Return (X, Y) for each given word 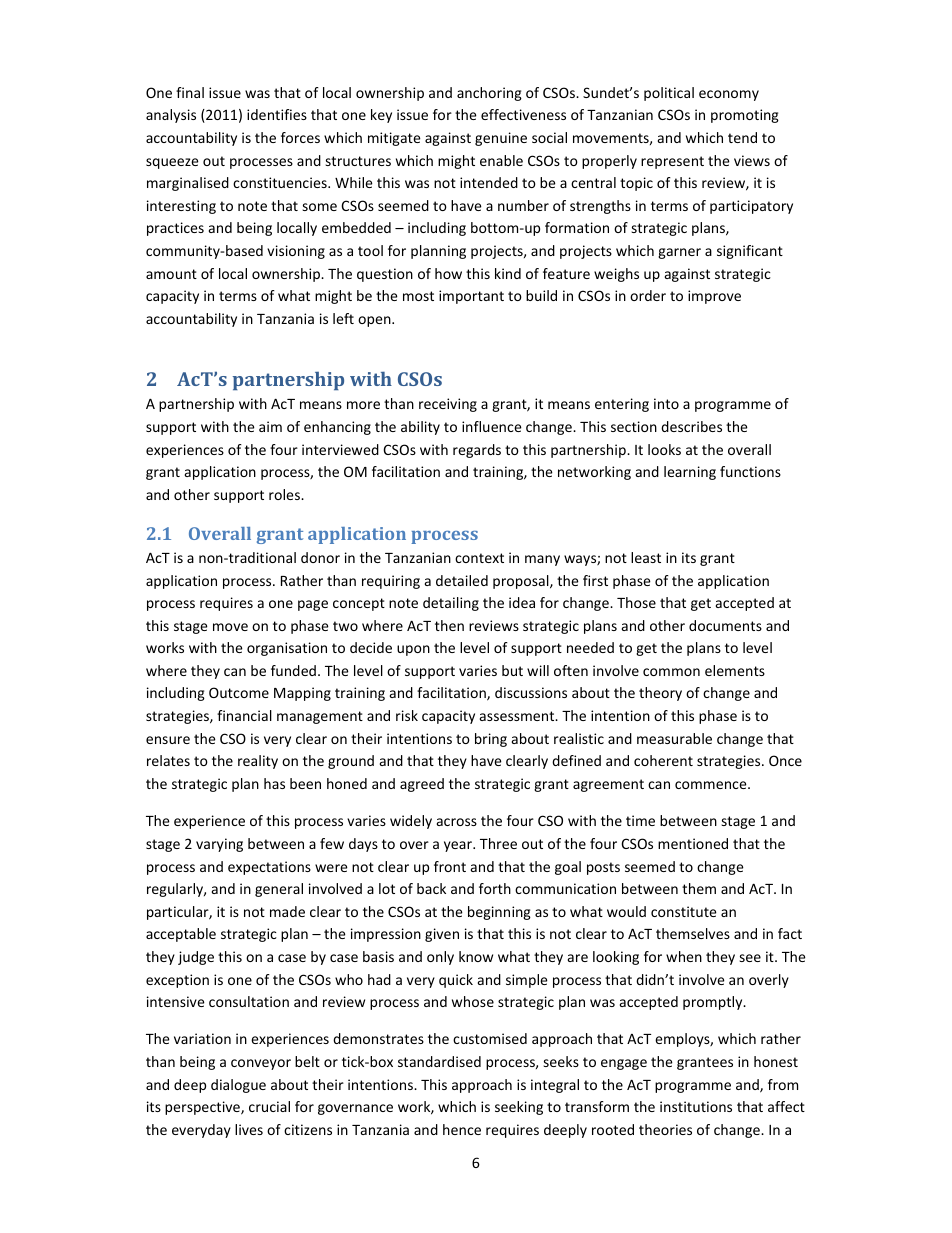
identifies (277, 114)
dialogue (238, 1086)
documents (725, 625)
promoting (745, 116)
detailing (451, 604)
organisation (287, 649)
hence (462, 1129)
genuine (501, 139)
